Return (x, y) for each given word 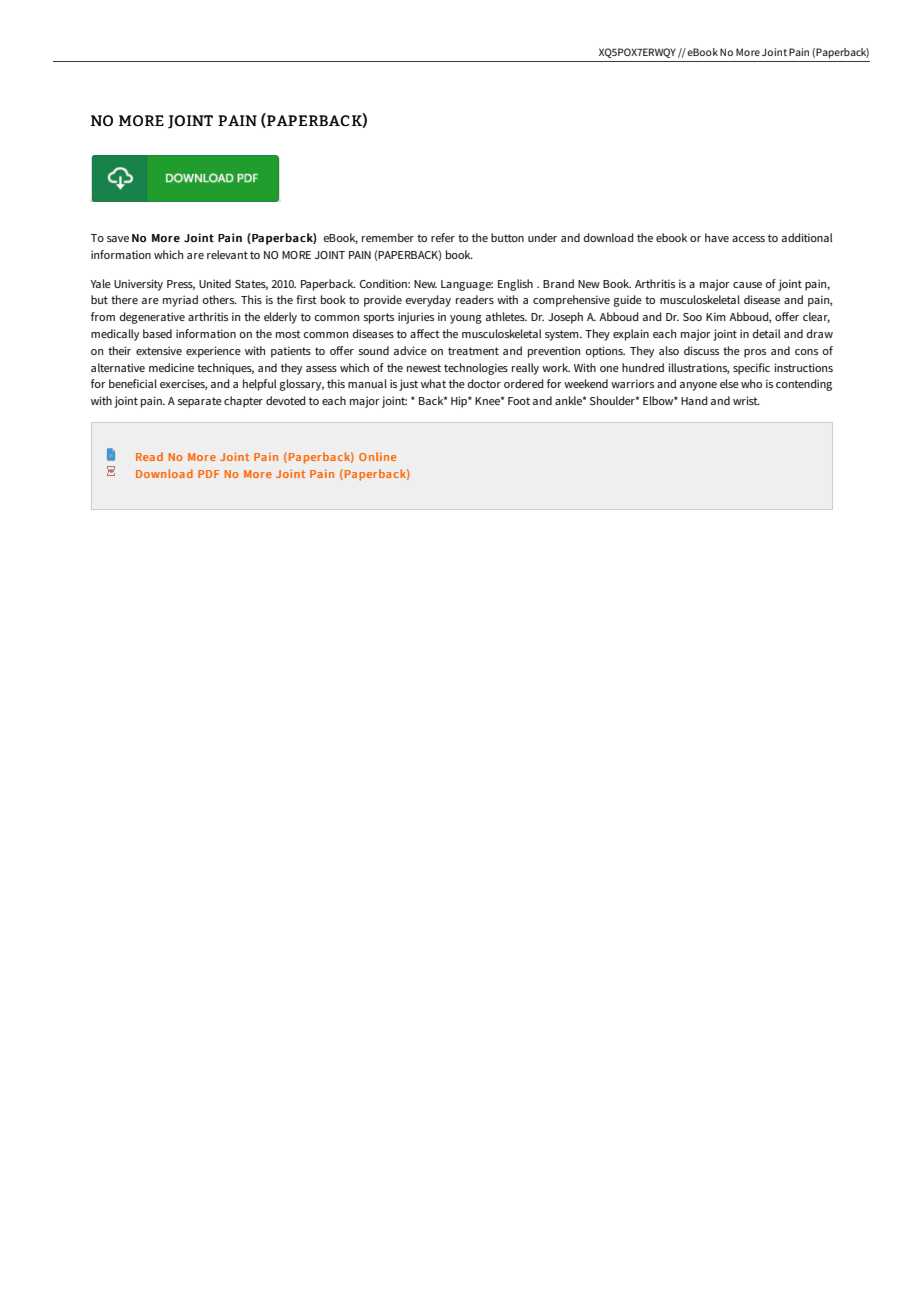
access (748, 239)
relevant (227, 254)
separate (200, 402)
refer (443, 237)
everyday (428, 301)
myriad (180, 301)
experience (213, 352)
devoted (286, 400)
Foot (519, 401)
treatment (473, 351)
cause (747, 285)
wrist (746, 400)
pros (755, 353)
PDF (209, 474)
